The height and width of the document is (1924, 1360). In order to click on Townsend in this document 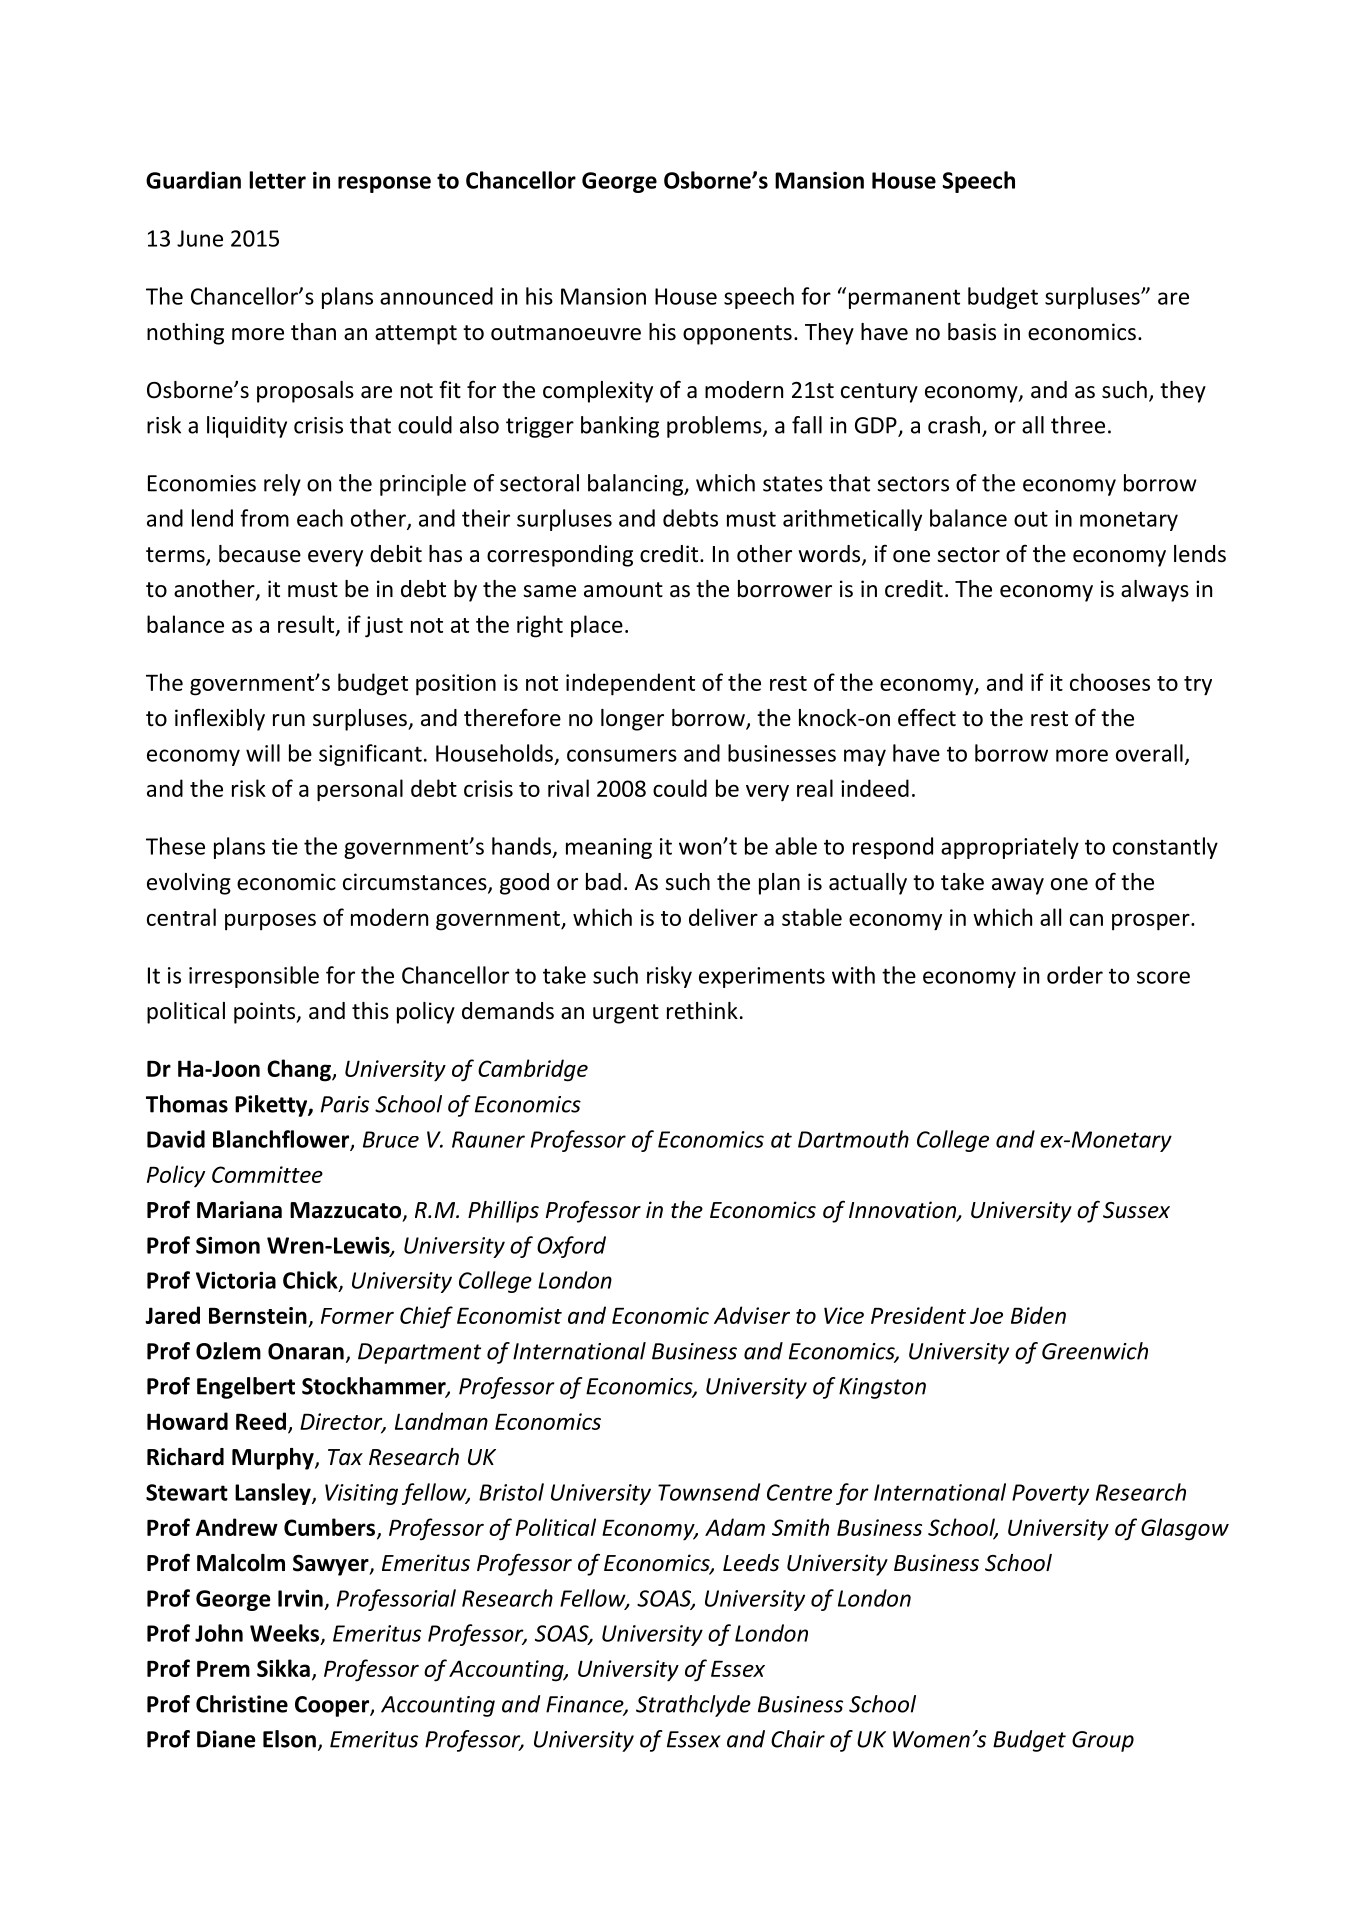, I will do `click(709, 1492)`.
